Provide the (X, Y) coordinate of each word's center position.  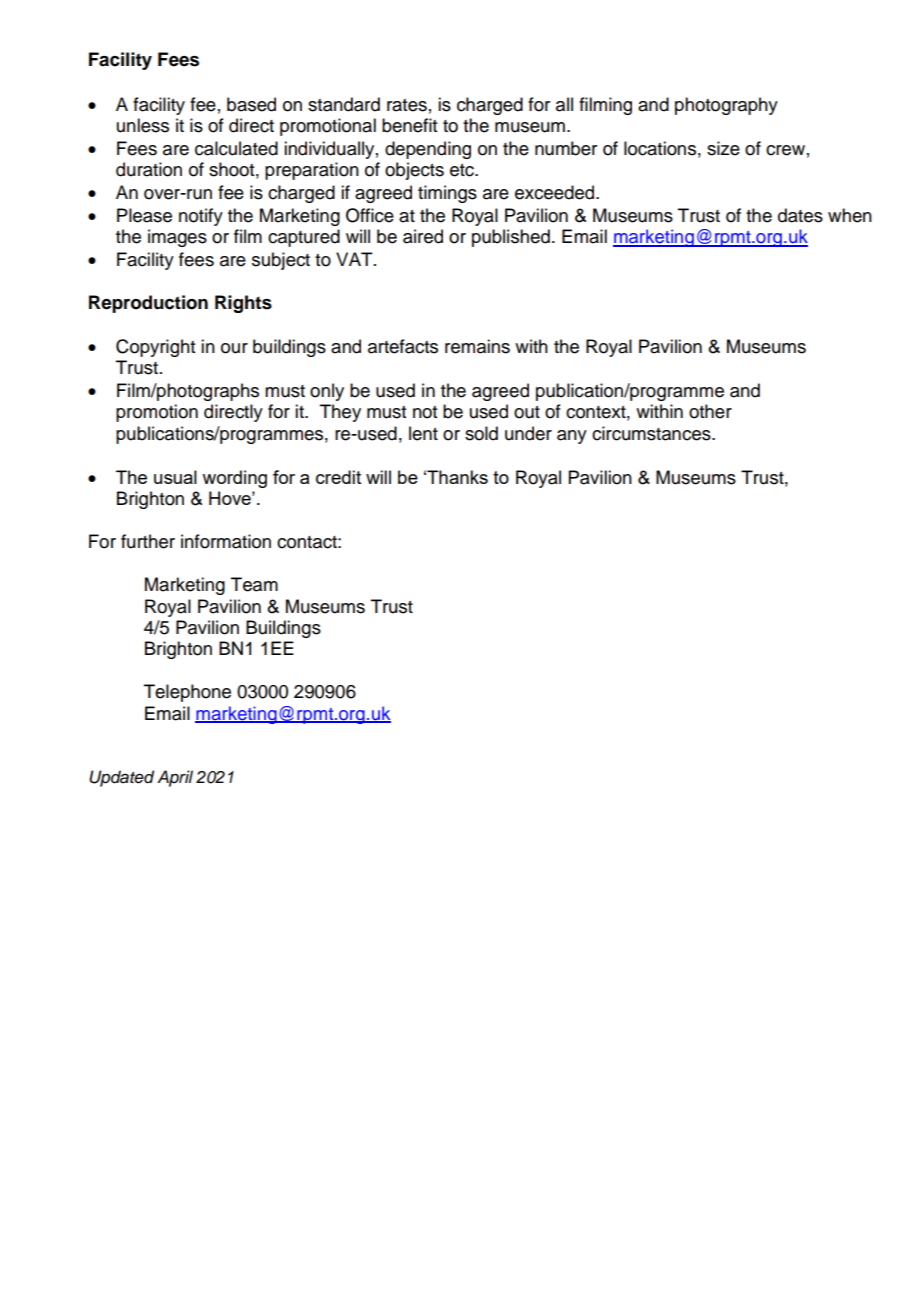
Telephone (187, 693)
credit (338, 477)
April (175, 778)
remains (477, 346)
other (710, 411)
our (234, 348)
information (226, 541)
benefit (409, 125)
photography (726, 106)
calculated (236, 148)
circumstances (652, 433)
